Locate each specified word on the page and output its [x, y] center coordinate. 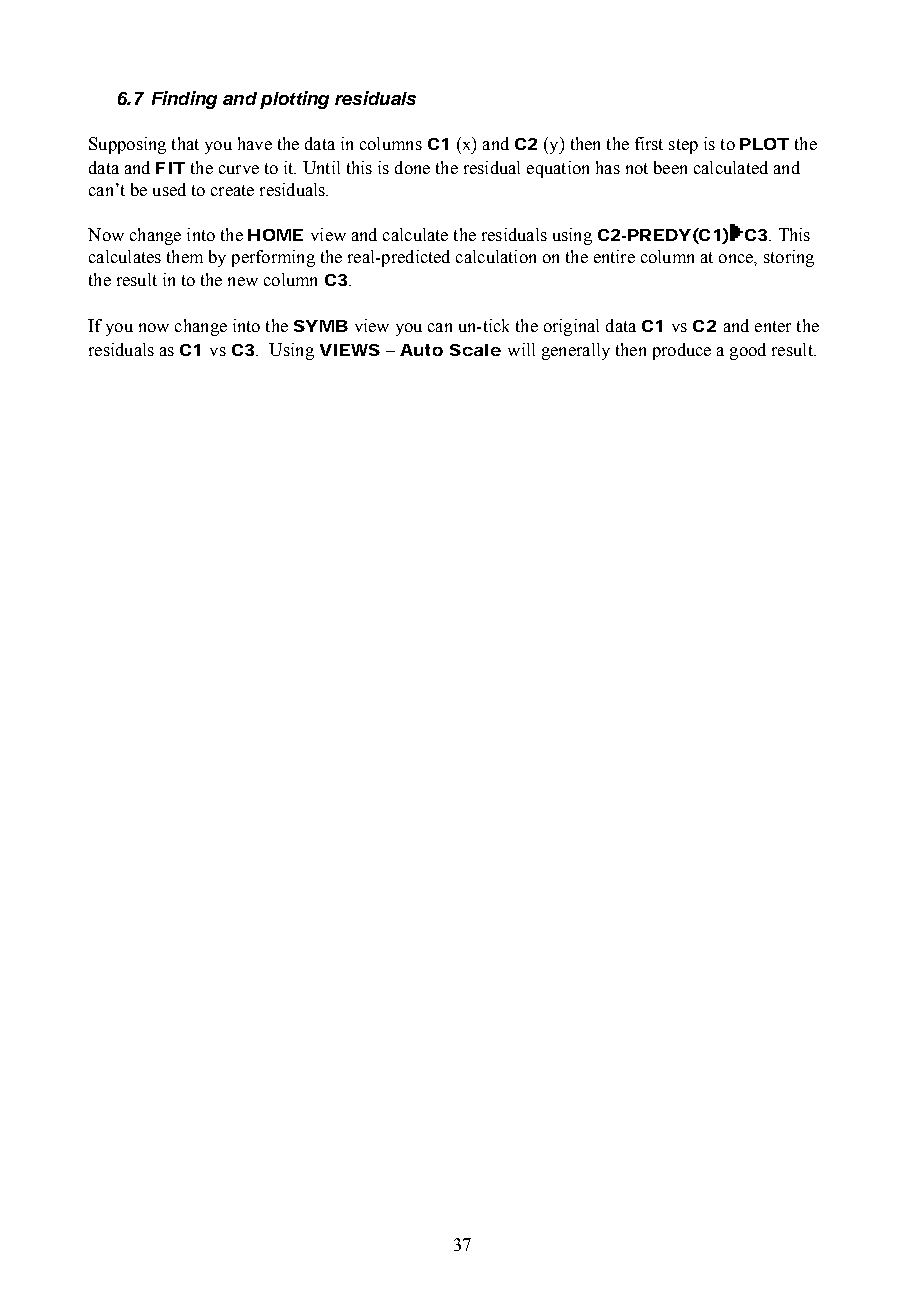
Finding [184, 100]
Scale [475, 350]
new [243, 281]
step [683, 146]
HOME [275, 235]
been [670, 167]
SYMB [321, 326]
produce [682, 351]
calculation [496, 256]
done [412, 167]
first [649, 143]
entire [614, 256]
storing [789, 258]
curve [239, 169]
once [737, 258]
